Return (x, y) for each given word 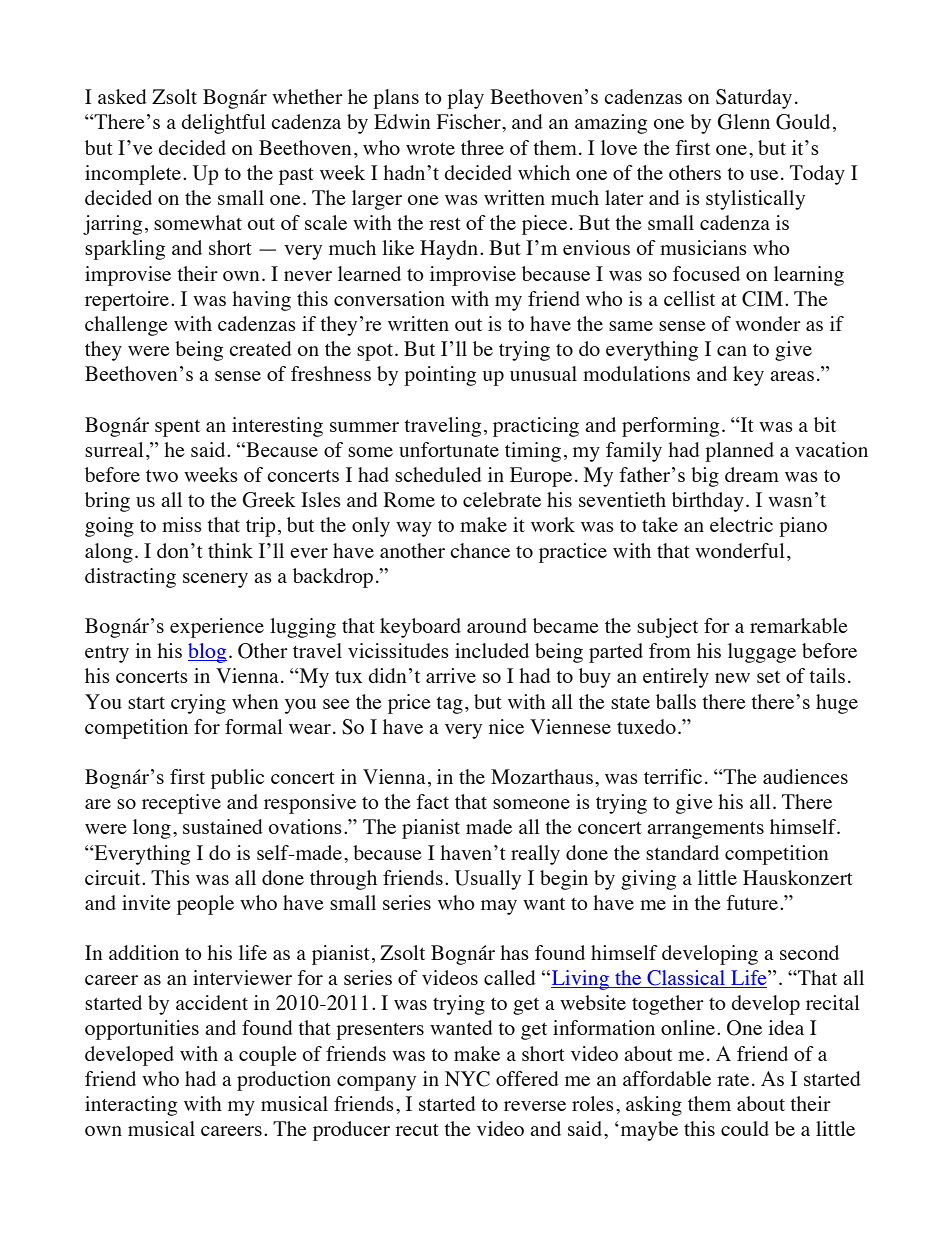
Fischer (470, 121)
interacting (131, 1106)
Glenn (743, 122)
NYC (467, 1079)
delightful (223, 124)
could (745, 1128)
